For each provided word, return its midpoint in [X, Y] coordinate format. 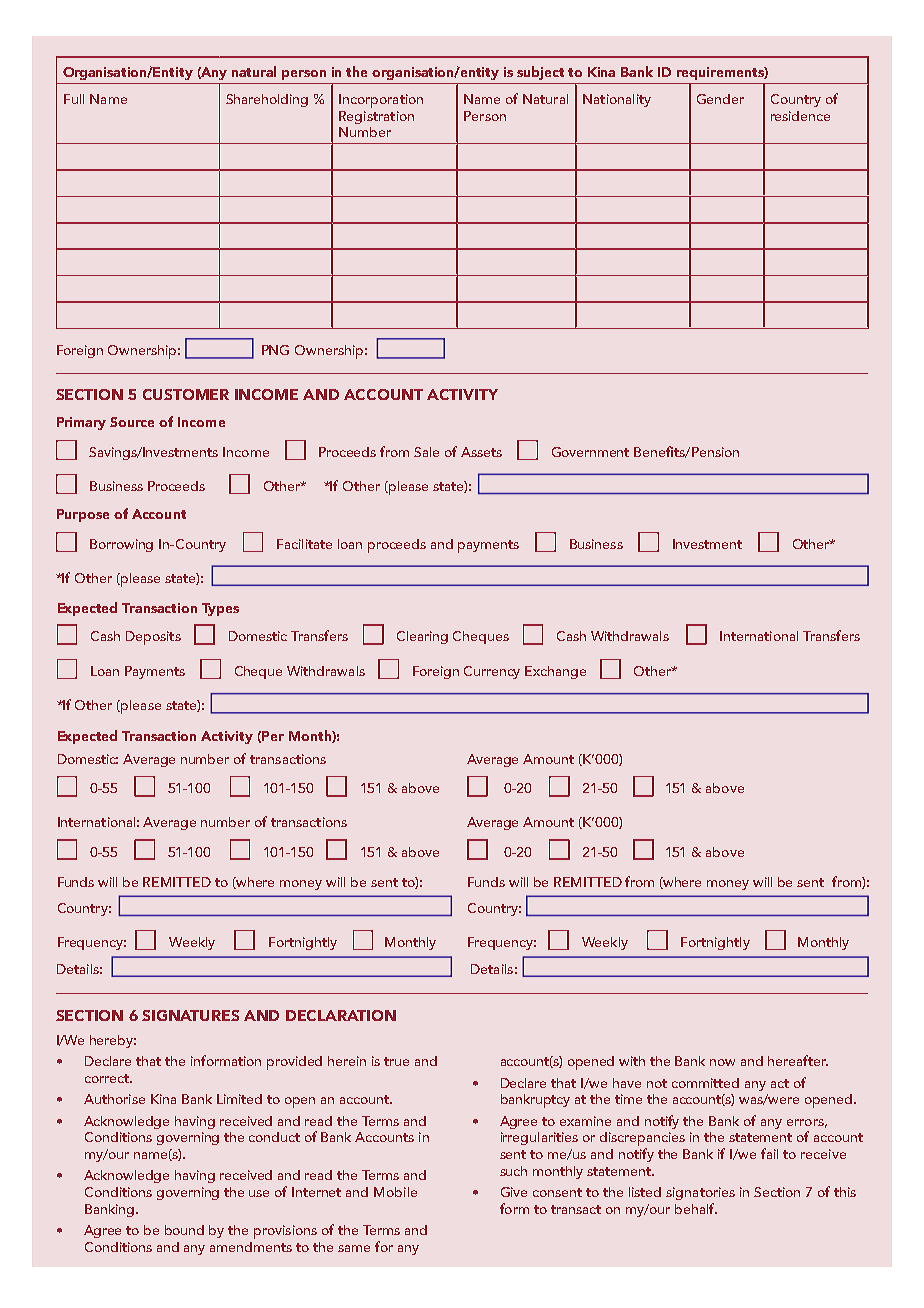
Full [74, 99]
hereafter [798, 1060]
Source [132, 422]
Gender [720, 99]
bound [184, 1230]
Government [590, 452]
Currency [492, 672]
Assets [481, 452]
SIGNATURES [190, 1015]
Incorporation [381, 101]
